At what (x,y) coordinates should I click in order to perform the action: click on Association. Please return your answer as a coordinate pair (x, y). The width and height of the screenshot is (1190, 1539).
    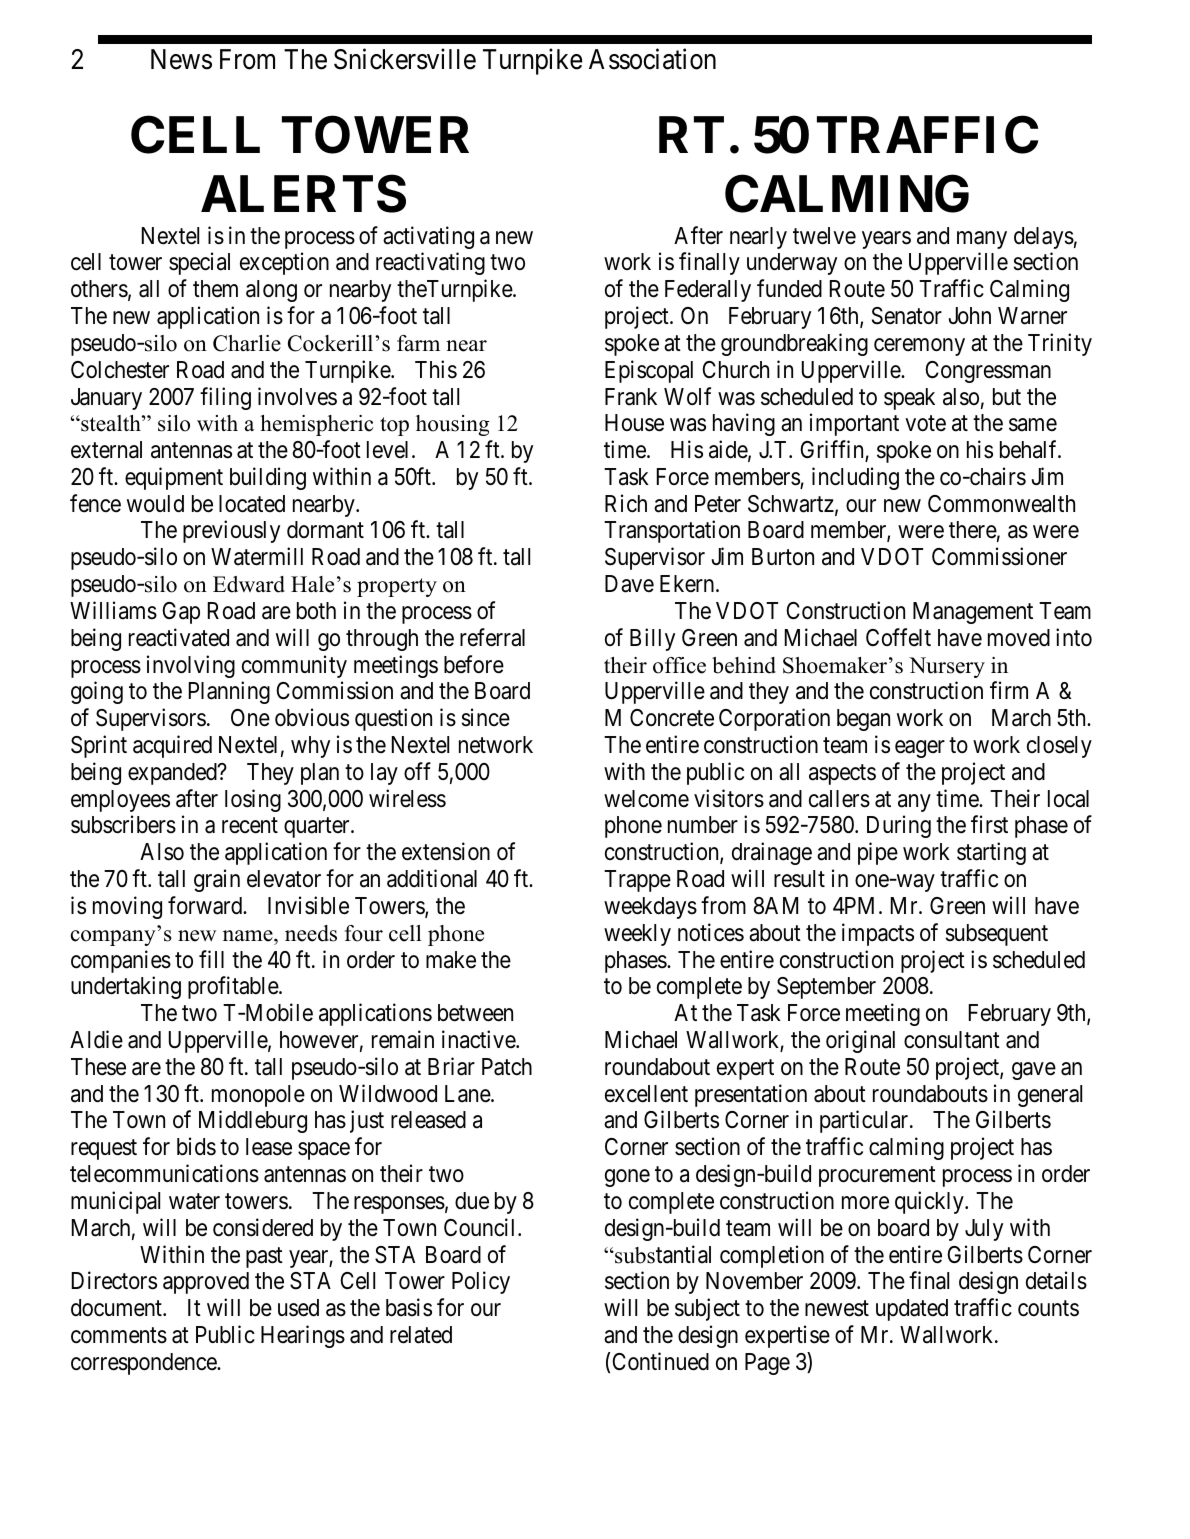
    Looking at the image, I should click on (652, 59).
